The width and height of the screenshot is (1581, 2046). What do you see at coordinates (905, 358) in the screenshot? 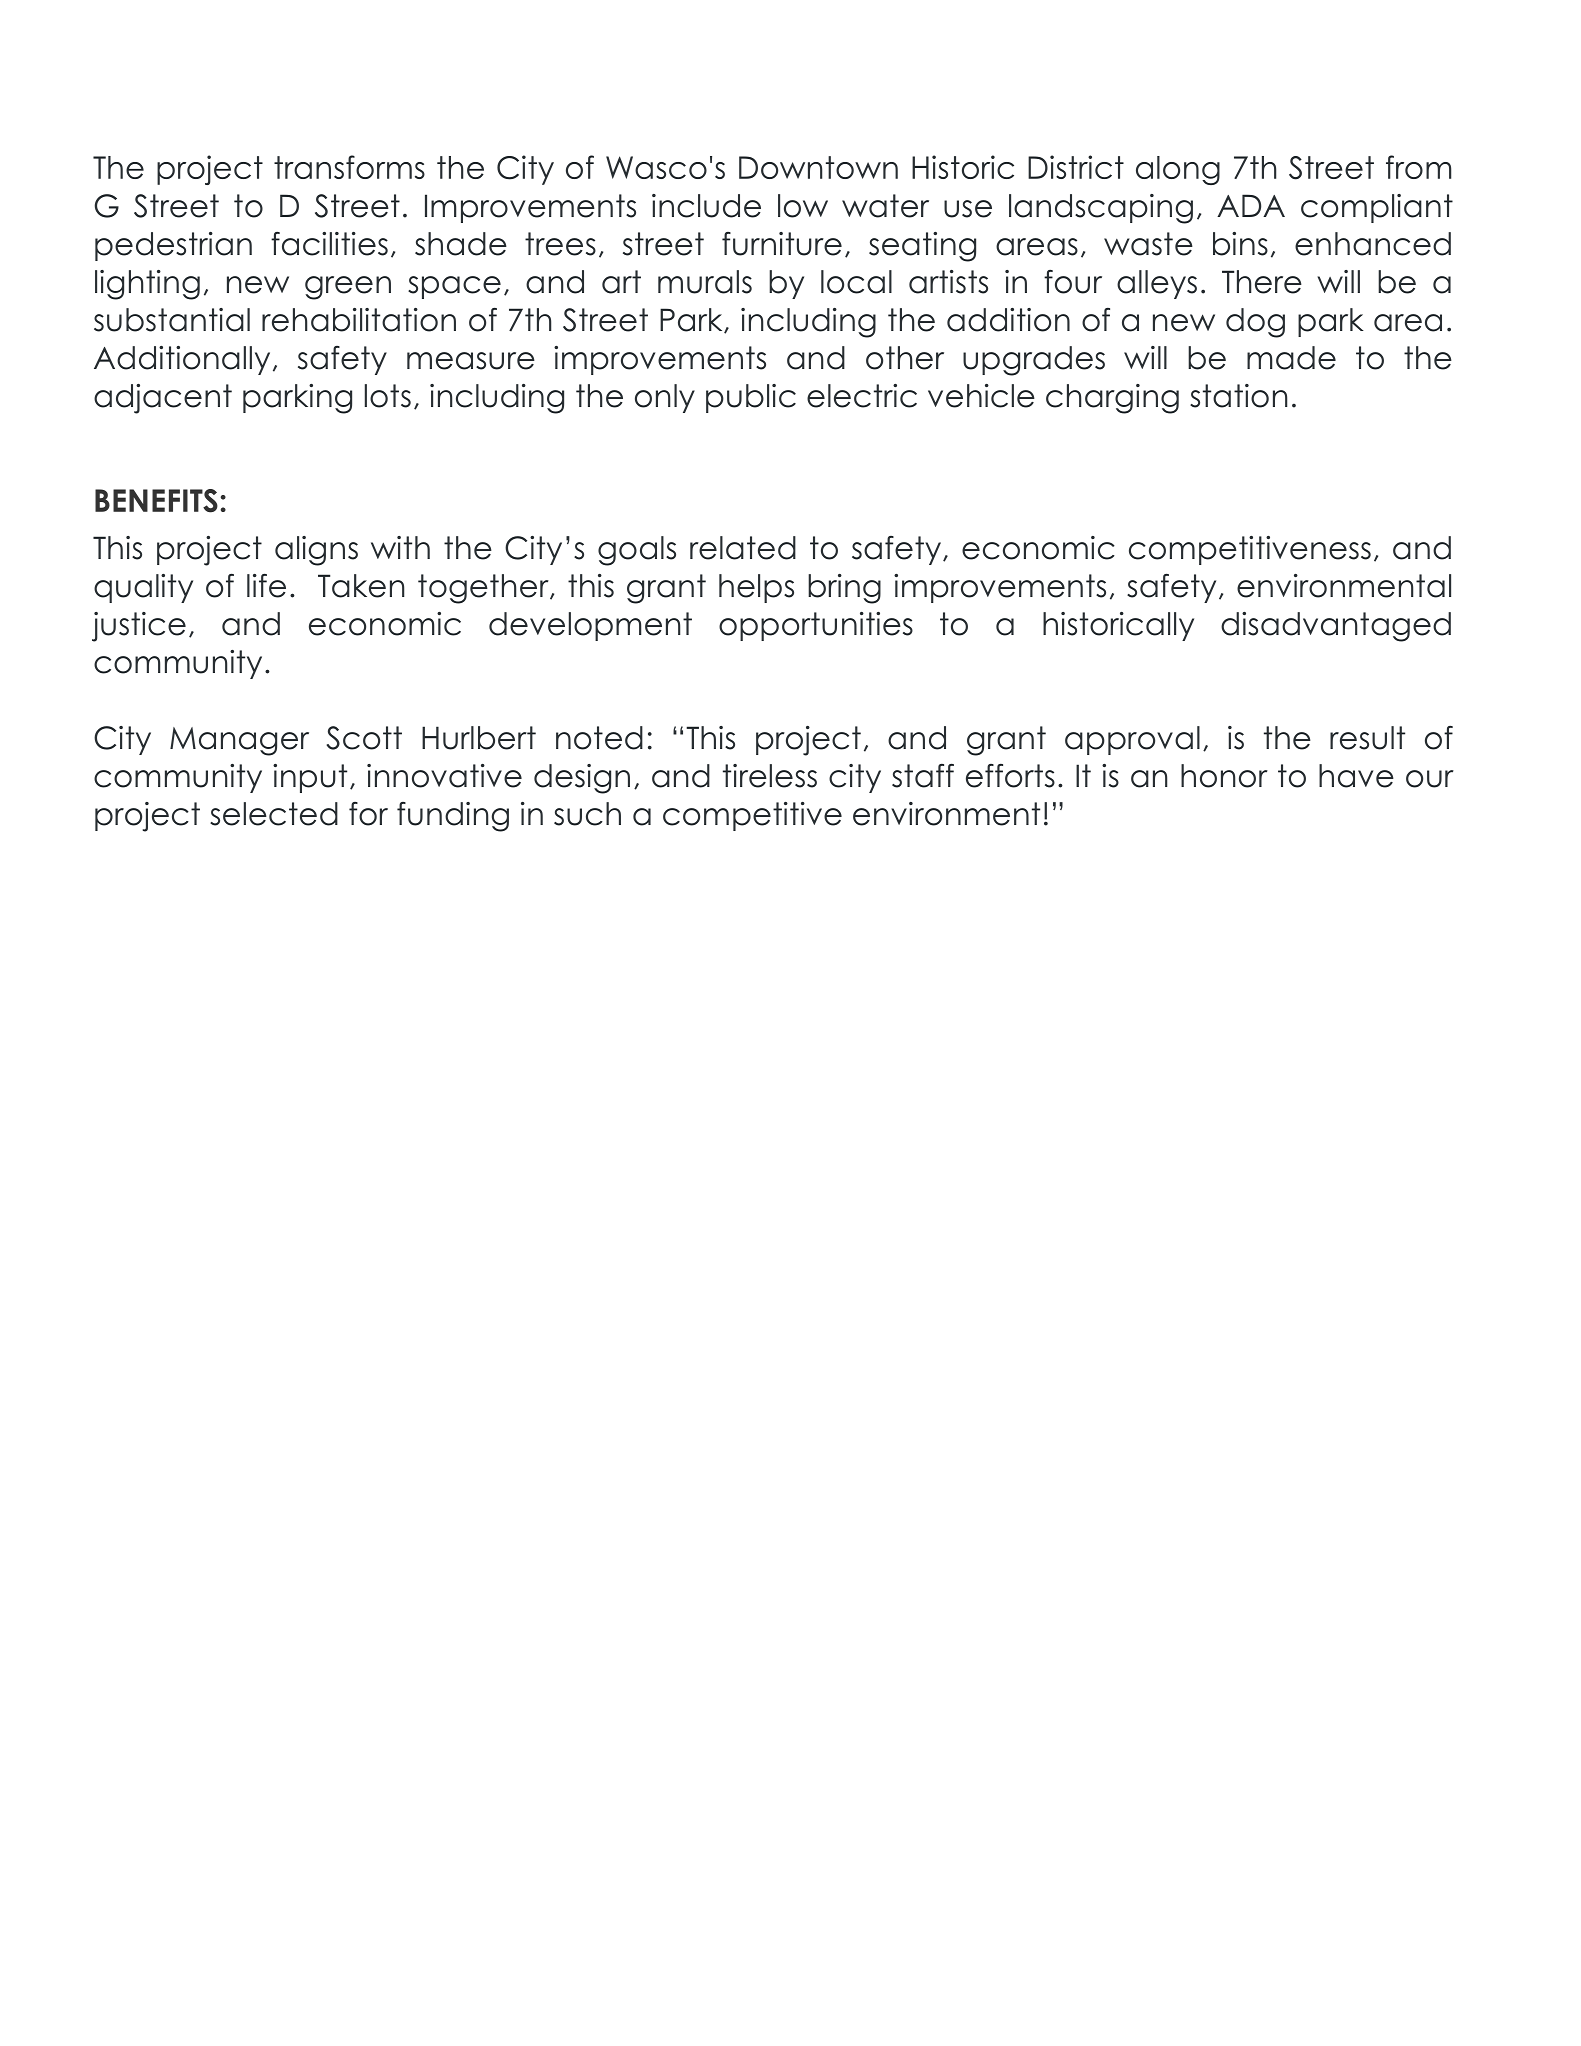
I see `other` at bounding box center [905, 358].
